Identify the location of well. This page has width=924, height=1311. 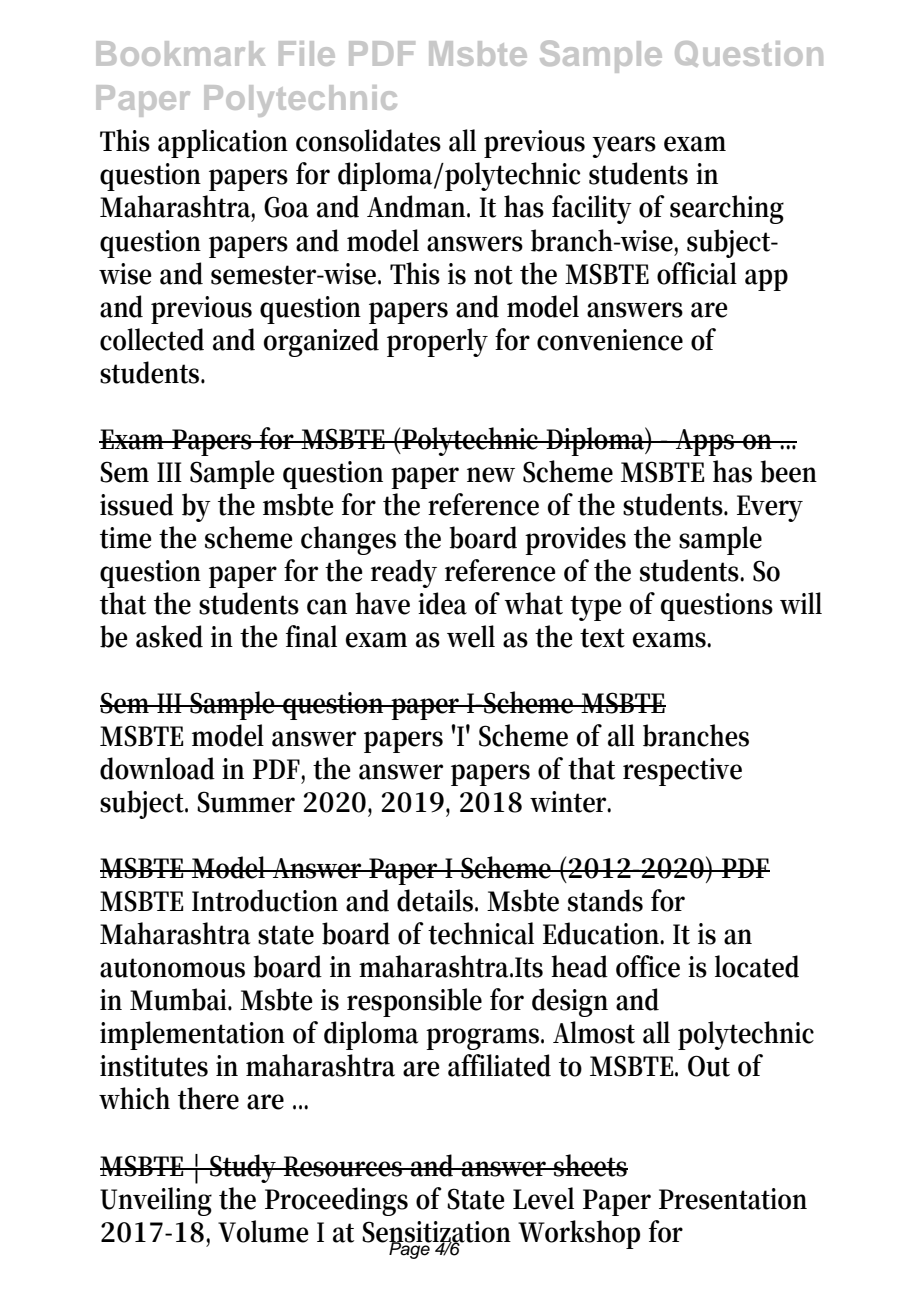
(471, 636).
